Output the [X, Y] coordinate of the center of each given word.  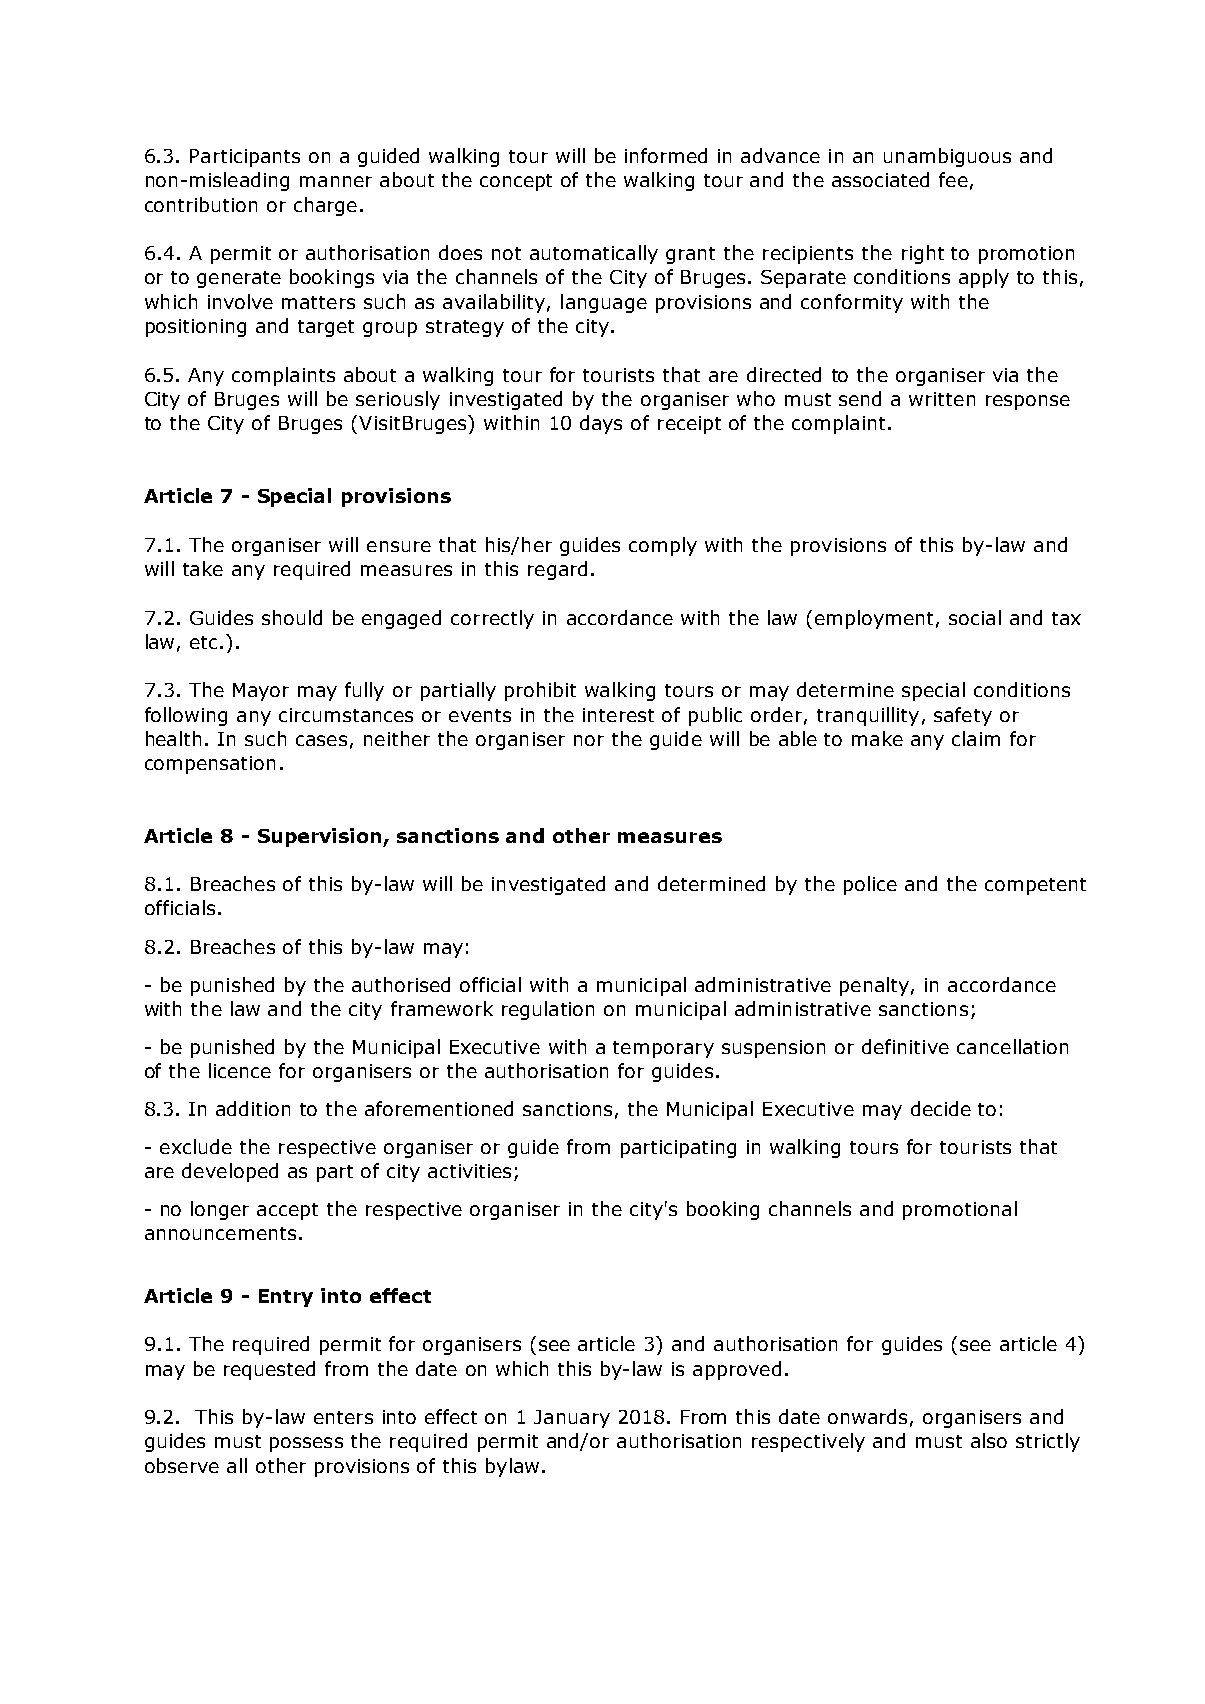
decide [941, 1108]
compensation [210, 765]
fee [953, 179]
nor [589, 740]
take [203, 568]
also [989, 1440]
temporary [663, 1049]
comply [663, 546]
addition [253, 1108]
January [572, 1419]
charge [325, 206]
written [942, 399]
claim [976, 738]
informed [666, 155]
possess [306, 1444]
